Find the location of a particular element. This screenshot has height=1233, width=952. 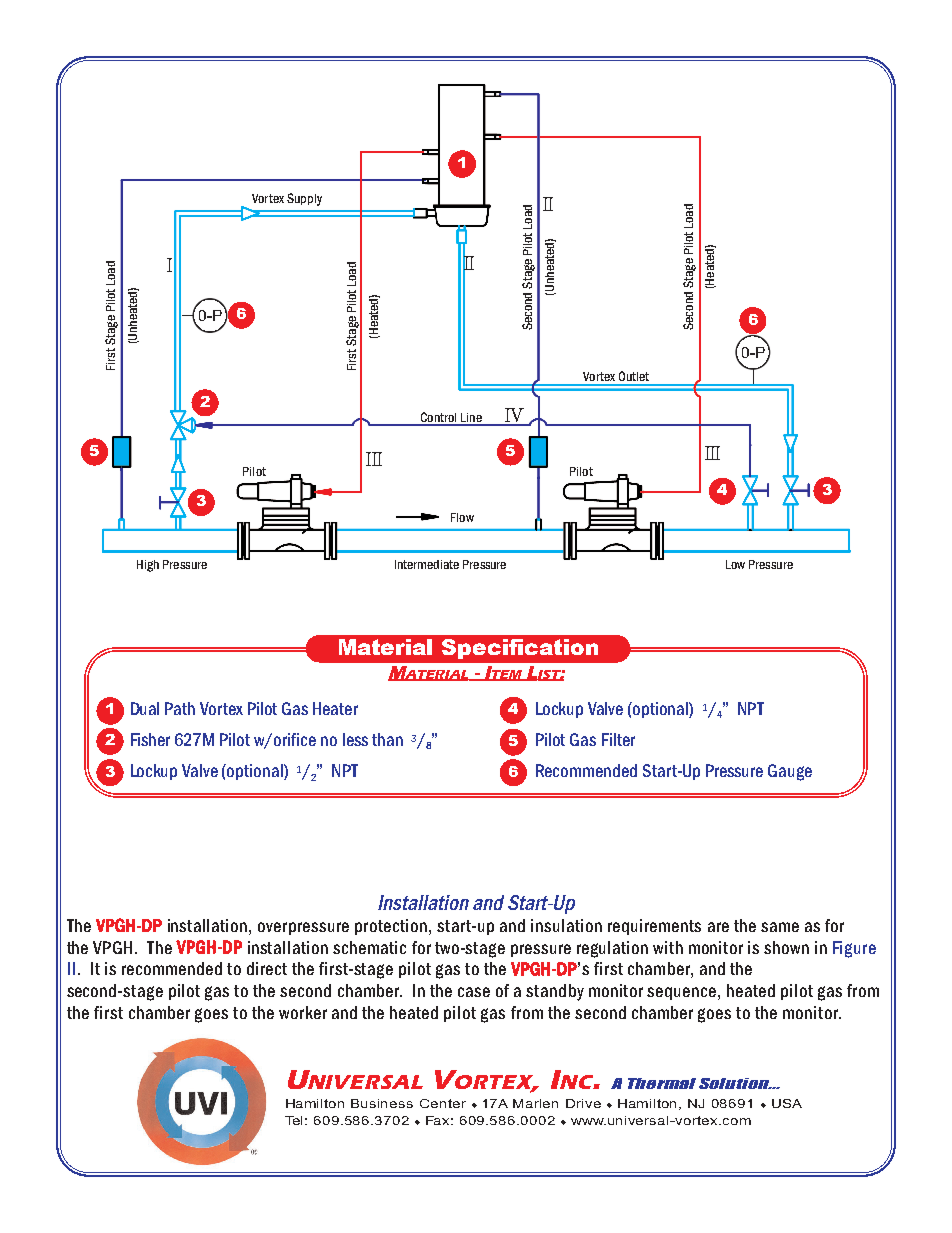

High is located at coordinates (148, 566).
